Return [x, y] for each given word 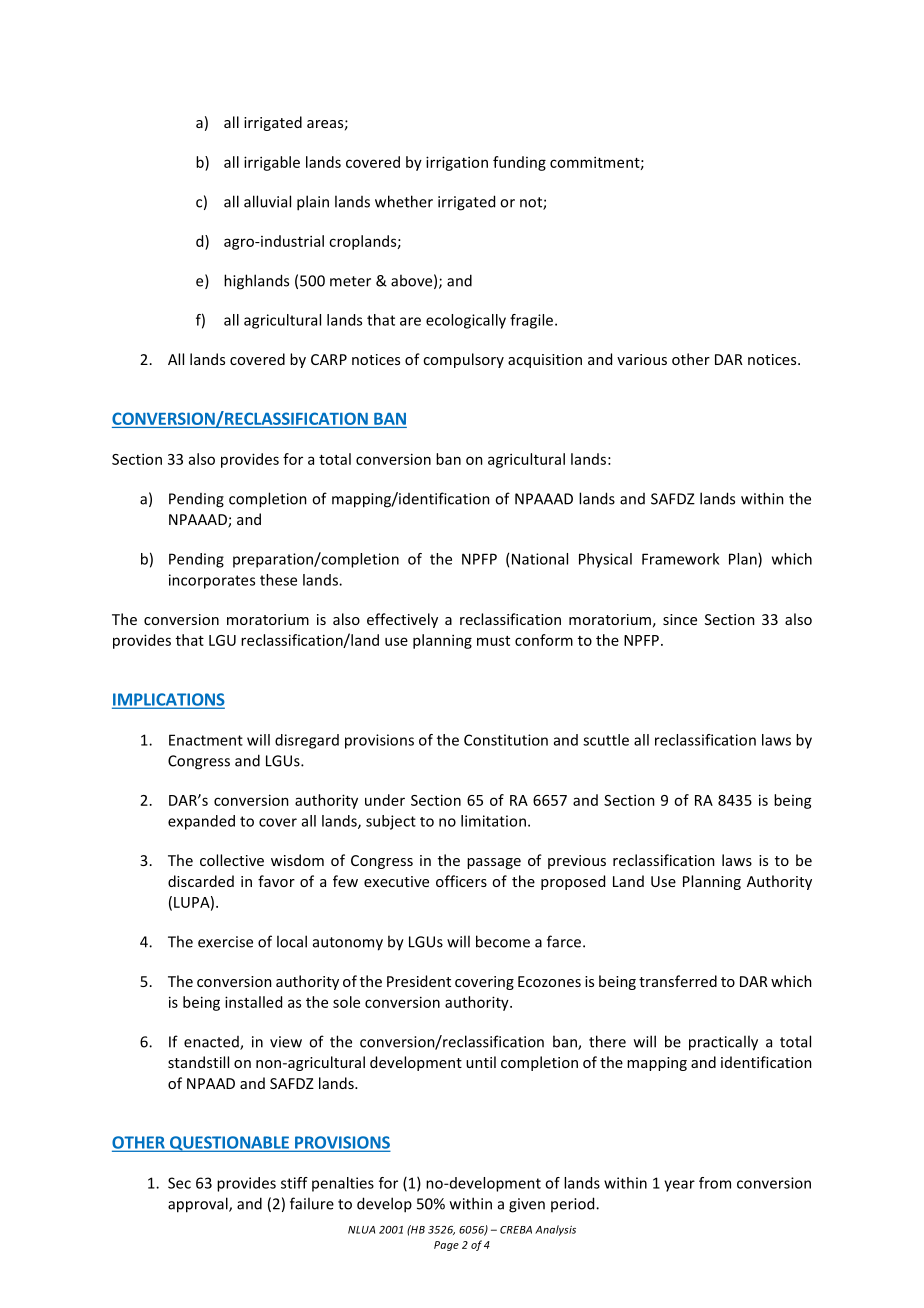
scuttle [606, 740]
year [679, 1186]
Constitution [506, 740]
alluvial [267, 201]
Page [446, 1246]
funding [519, 163]
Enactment [206, 740]
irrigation [457, 163]
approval [199, 1205]
